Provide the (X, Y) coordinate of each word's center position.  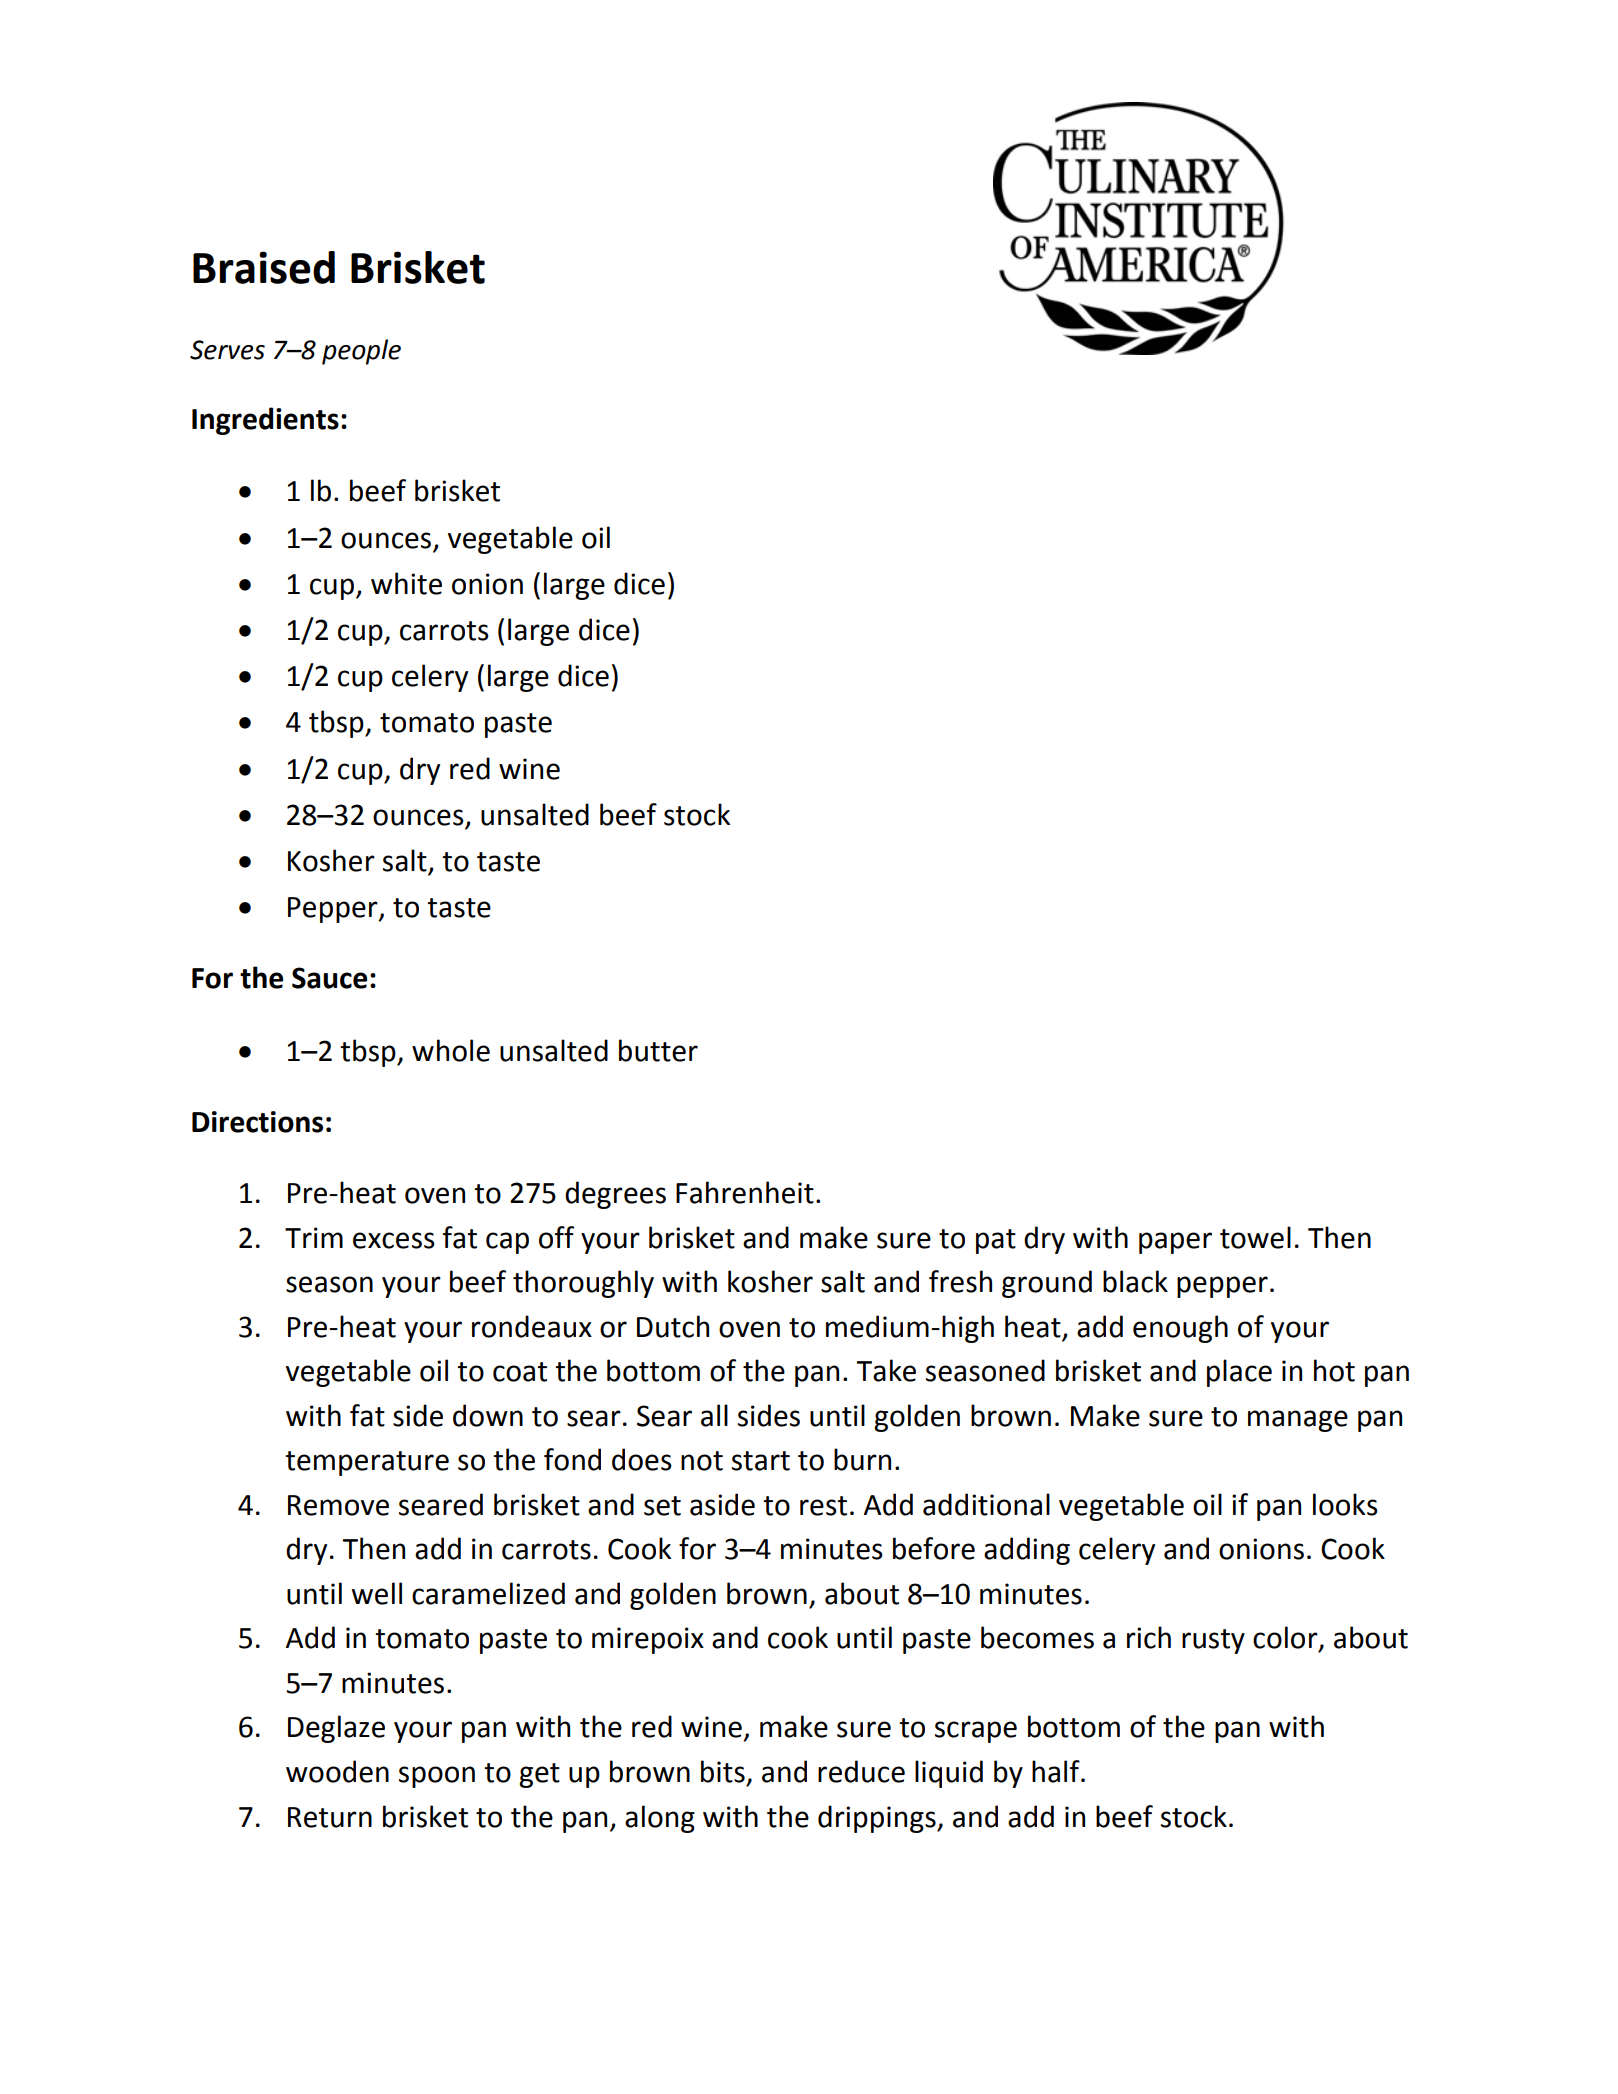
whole (451, 1050)
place (1239, 1373)
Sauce (329, 978)
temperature (367, 1463)
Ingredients (265, 421)
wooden (337, 1771)
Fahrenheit (745, 1192)
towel (1255, 1237)
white (406, 583)
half (1057, 1771)
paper (1175, 1243)
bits (723, 1771)
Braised (264, 267)
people (361, 352)
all (714, 1415)
